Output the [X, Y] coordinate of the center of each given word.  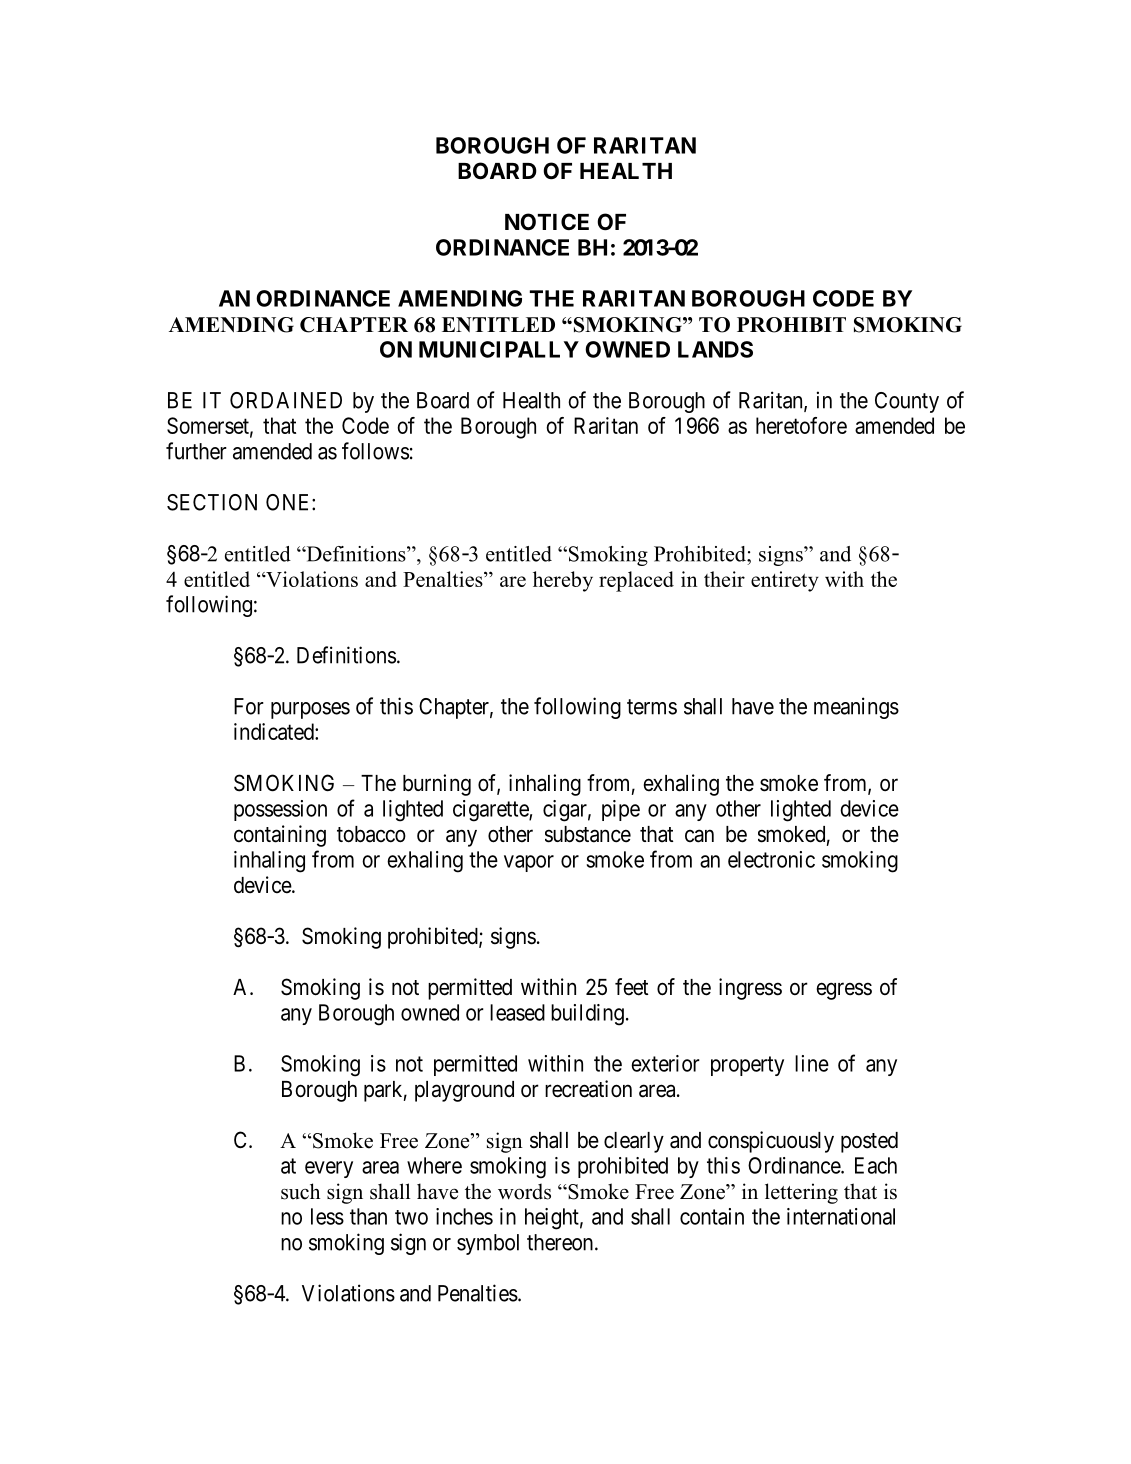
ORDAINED [286, 400]
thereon [561, 1242]
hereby [563, 581]
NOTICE [547, 222]
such [300, 1191]
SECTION [212, 502]
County [907, 402]
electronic [771, 859]
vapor [529, 863]
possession [280, 810]
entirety [785, 581]
